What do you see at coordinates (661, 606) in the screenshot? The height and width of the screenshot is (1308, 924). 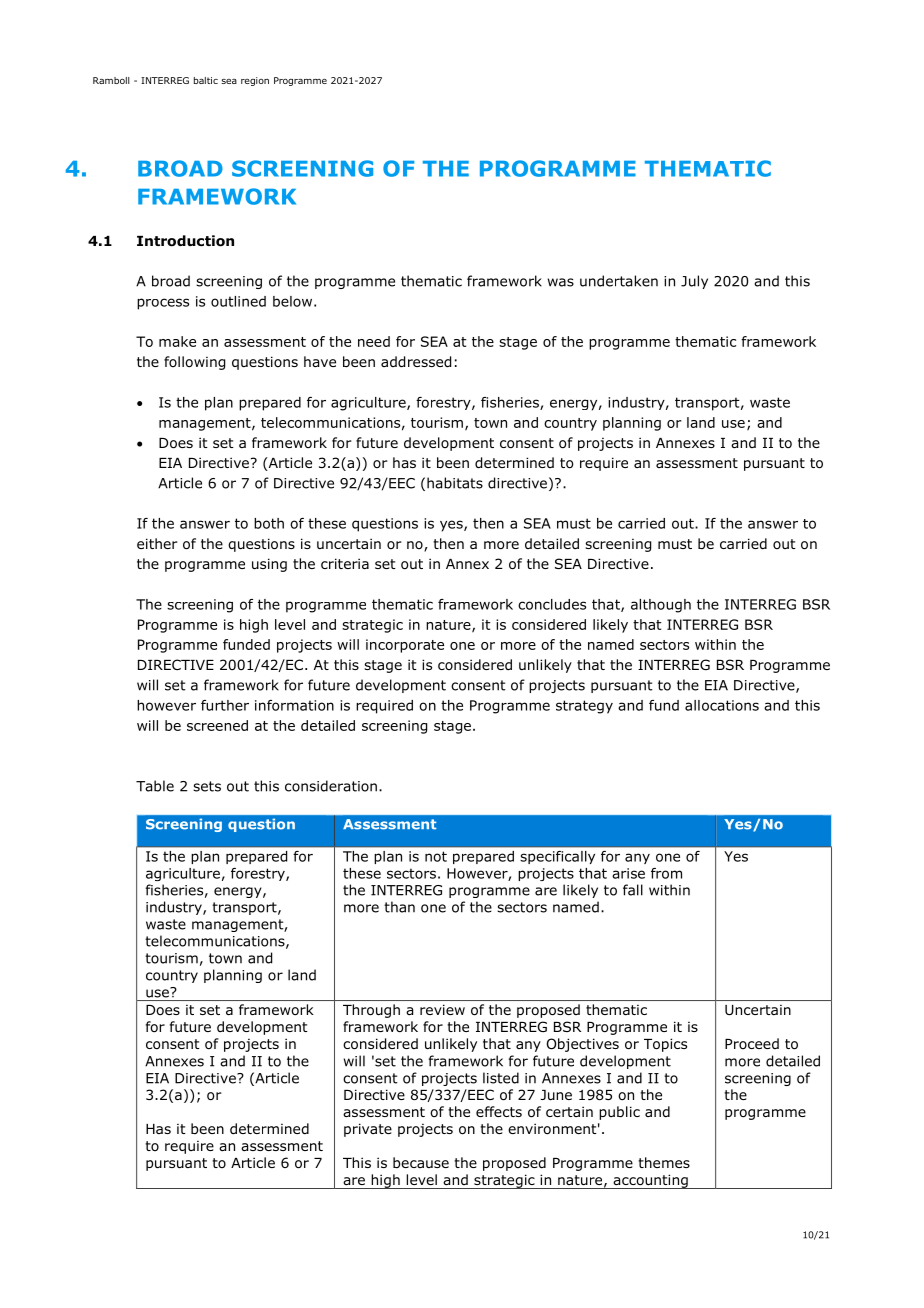 I see `although` at bounding box center [661, 606].
